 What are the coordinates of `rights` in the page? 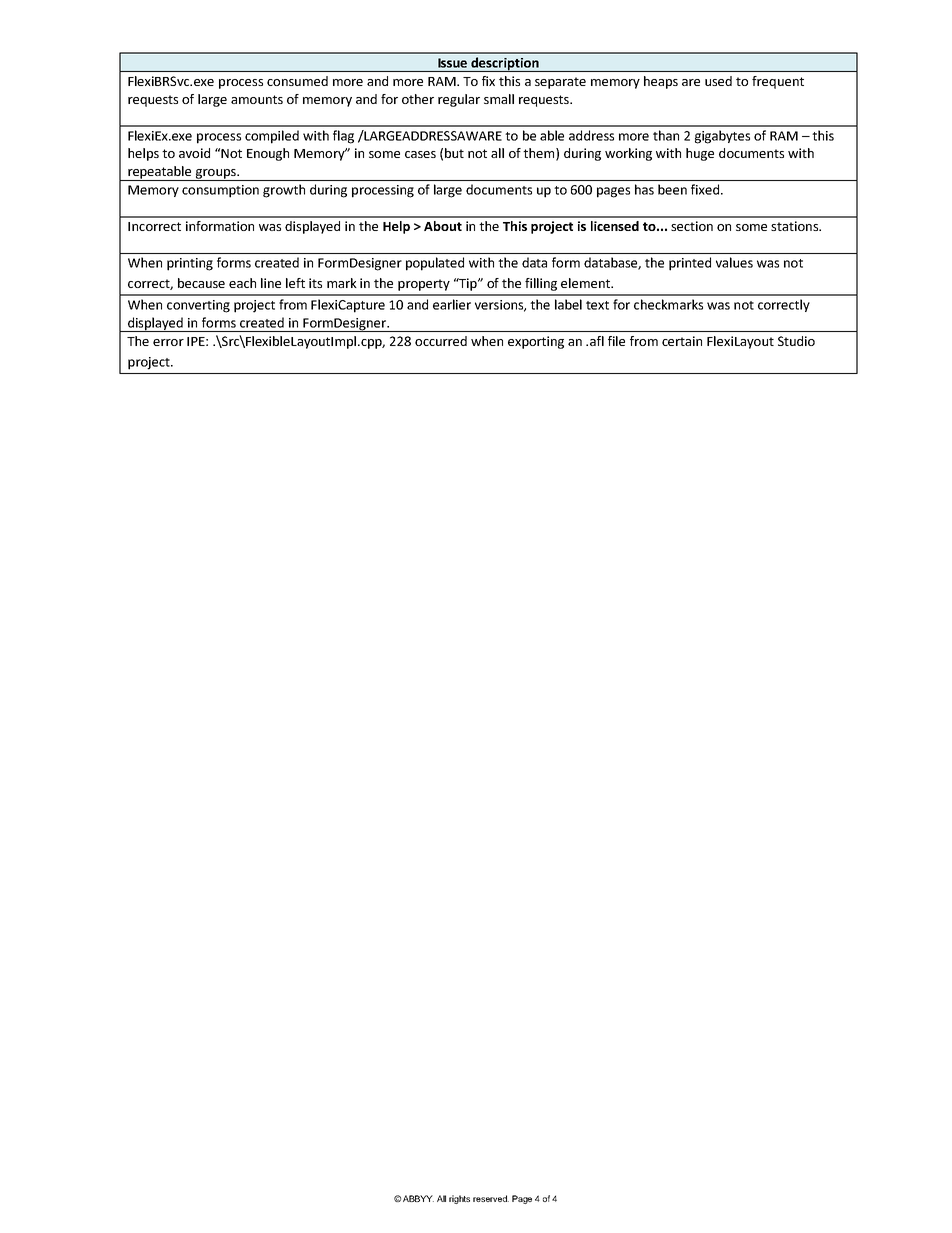 It's located at (459, 1199).
